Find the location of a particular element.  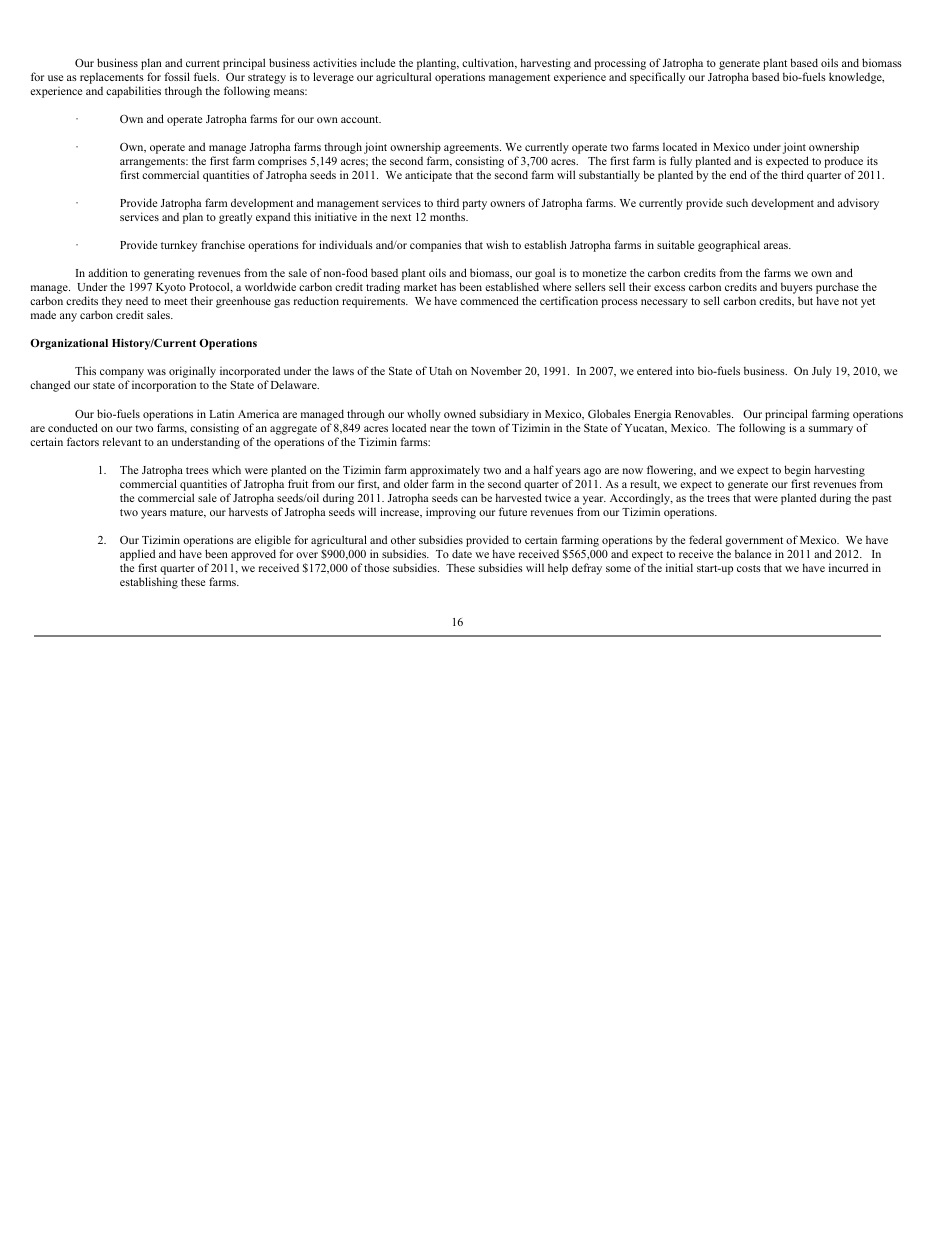

replacements is located at coordinates (112, 79).
